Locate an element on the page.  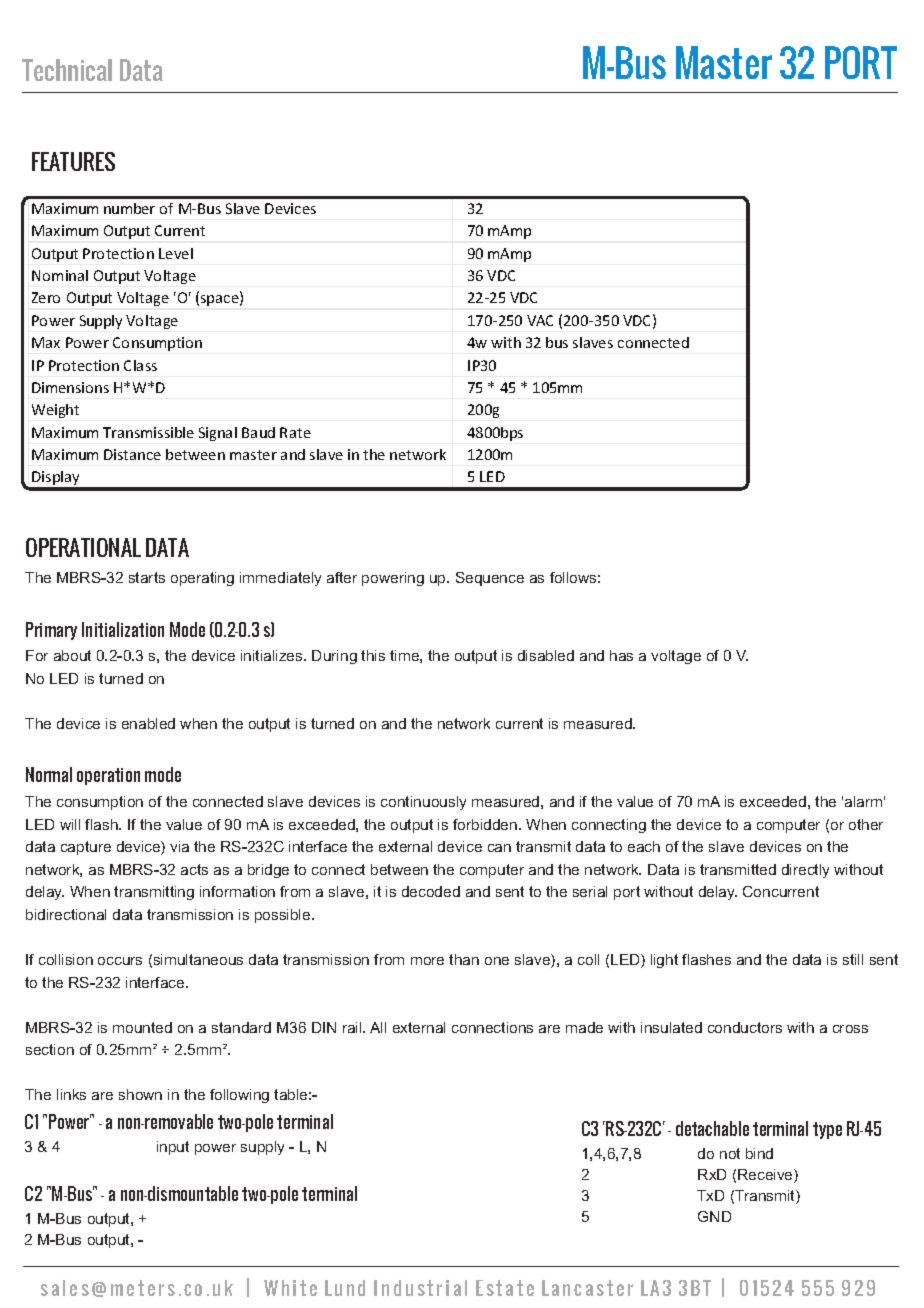
VAC is located at coordinates (540, 320).
